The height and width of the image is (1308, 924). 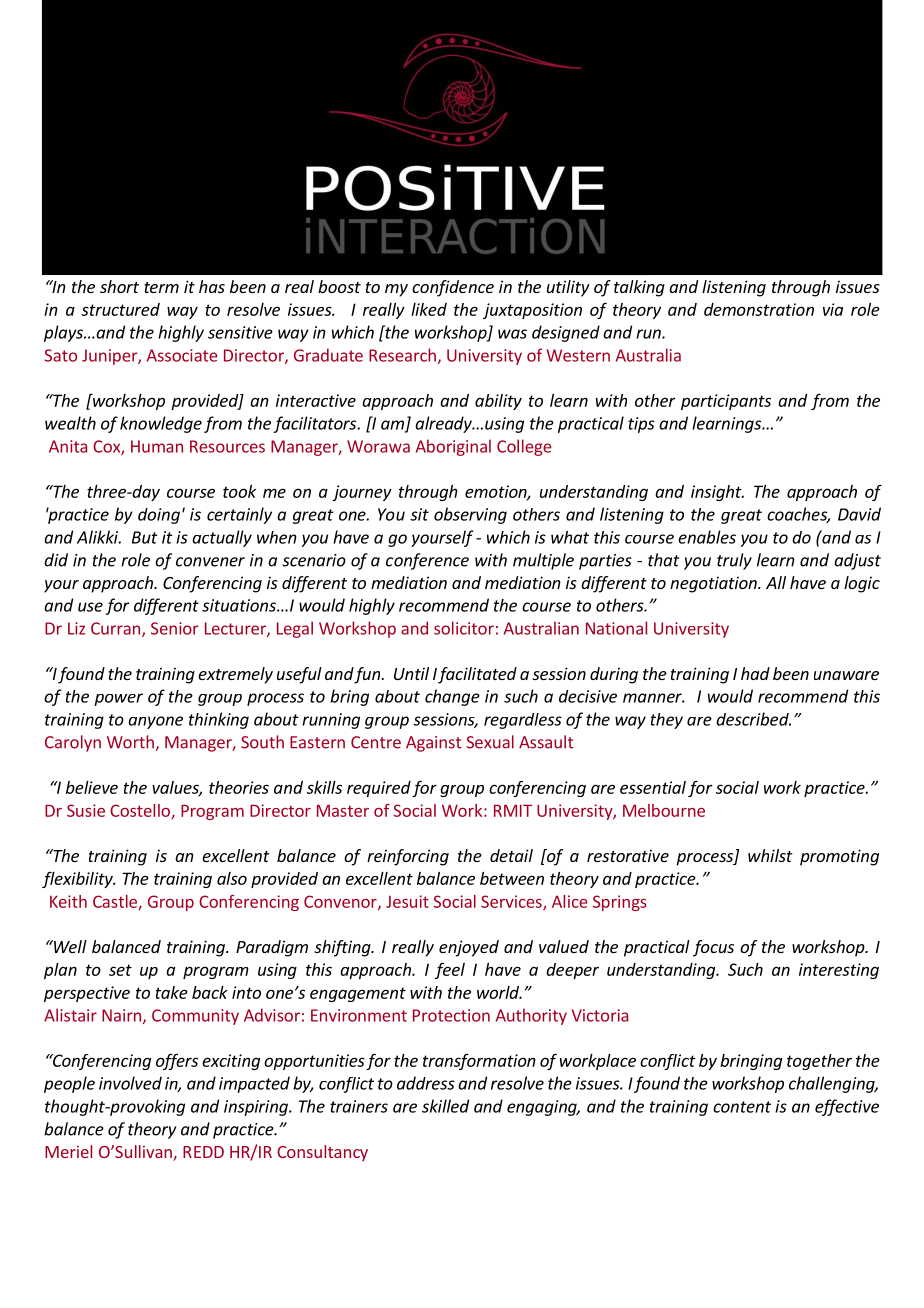 What do you see at coordinates (470, 515) in the image?
I see `observing` at bounding box center [470, 515].
